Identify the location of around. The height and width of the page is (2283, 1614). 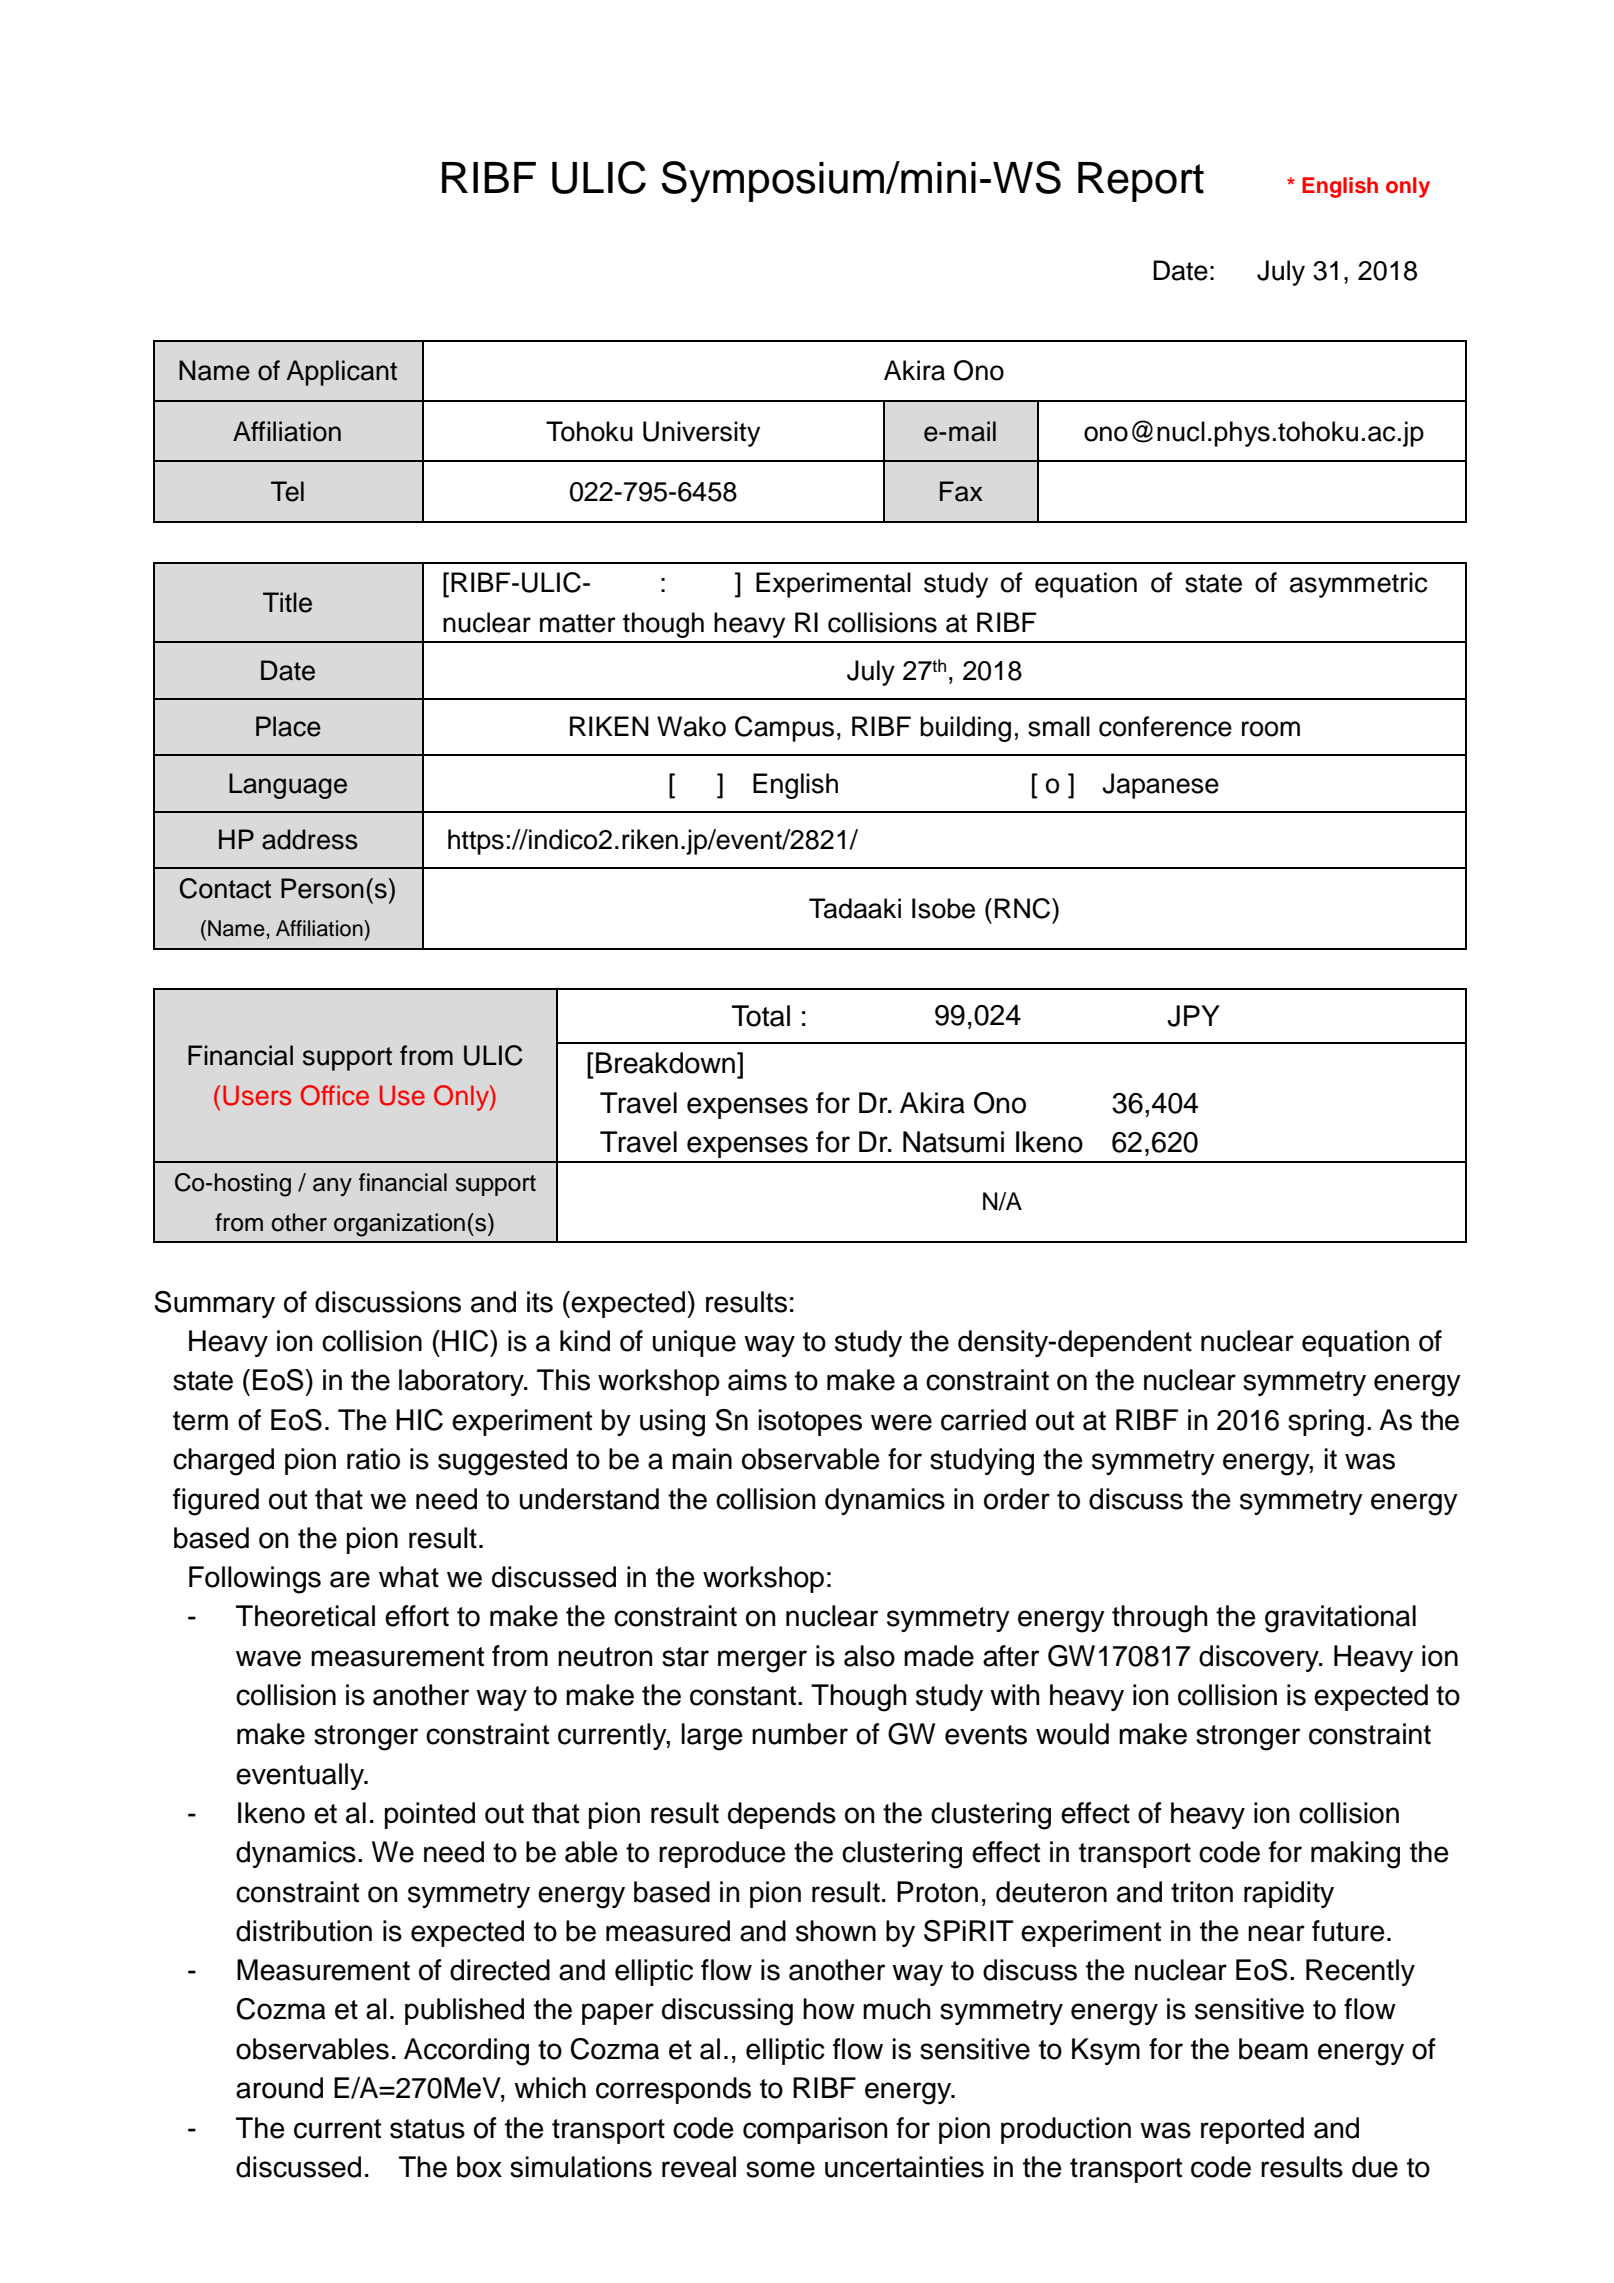
(279, 2088).
